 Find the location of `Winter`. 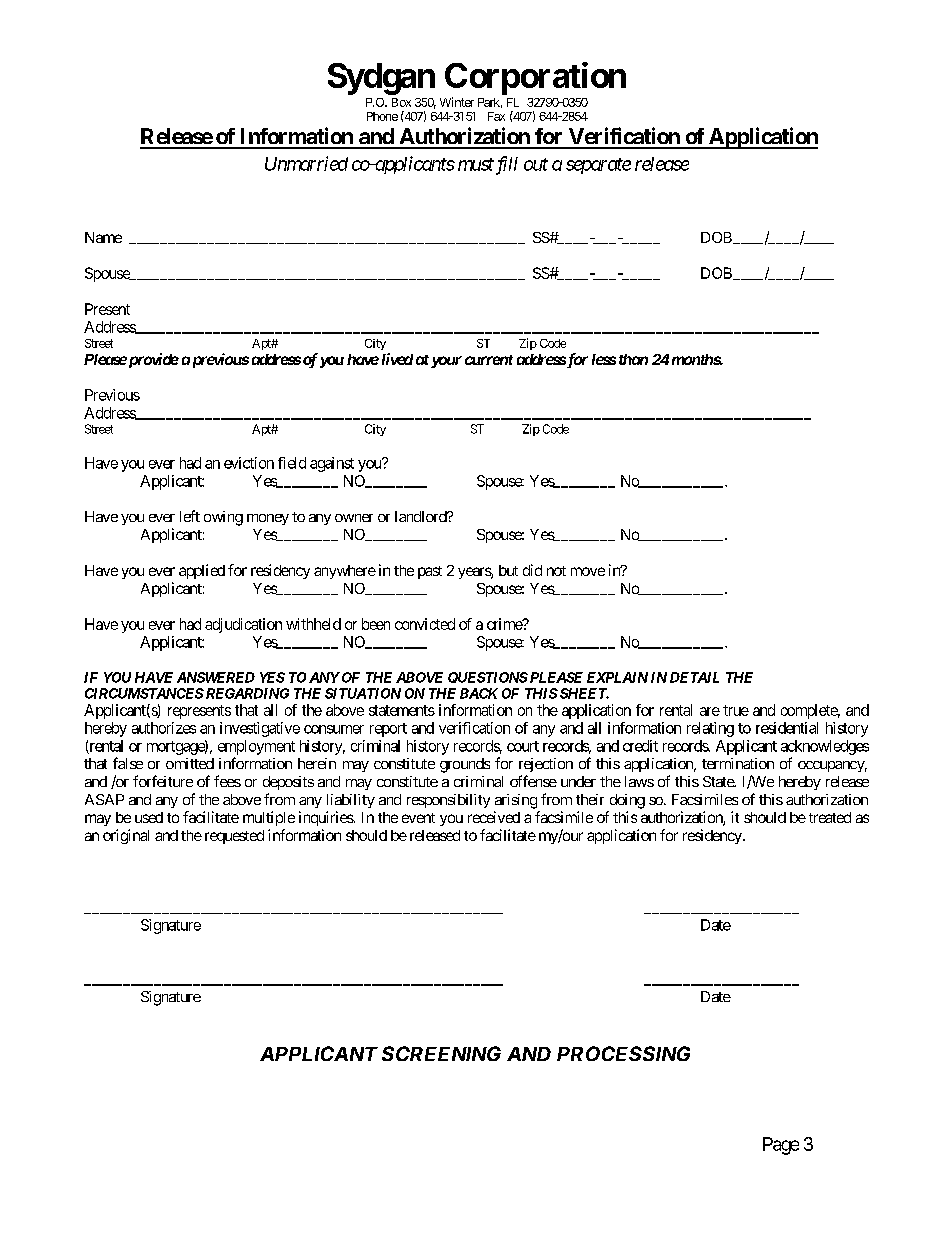

Winter is located at coordinates (457, 102).
